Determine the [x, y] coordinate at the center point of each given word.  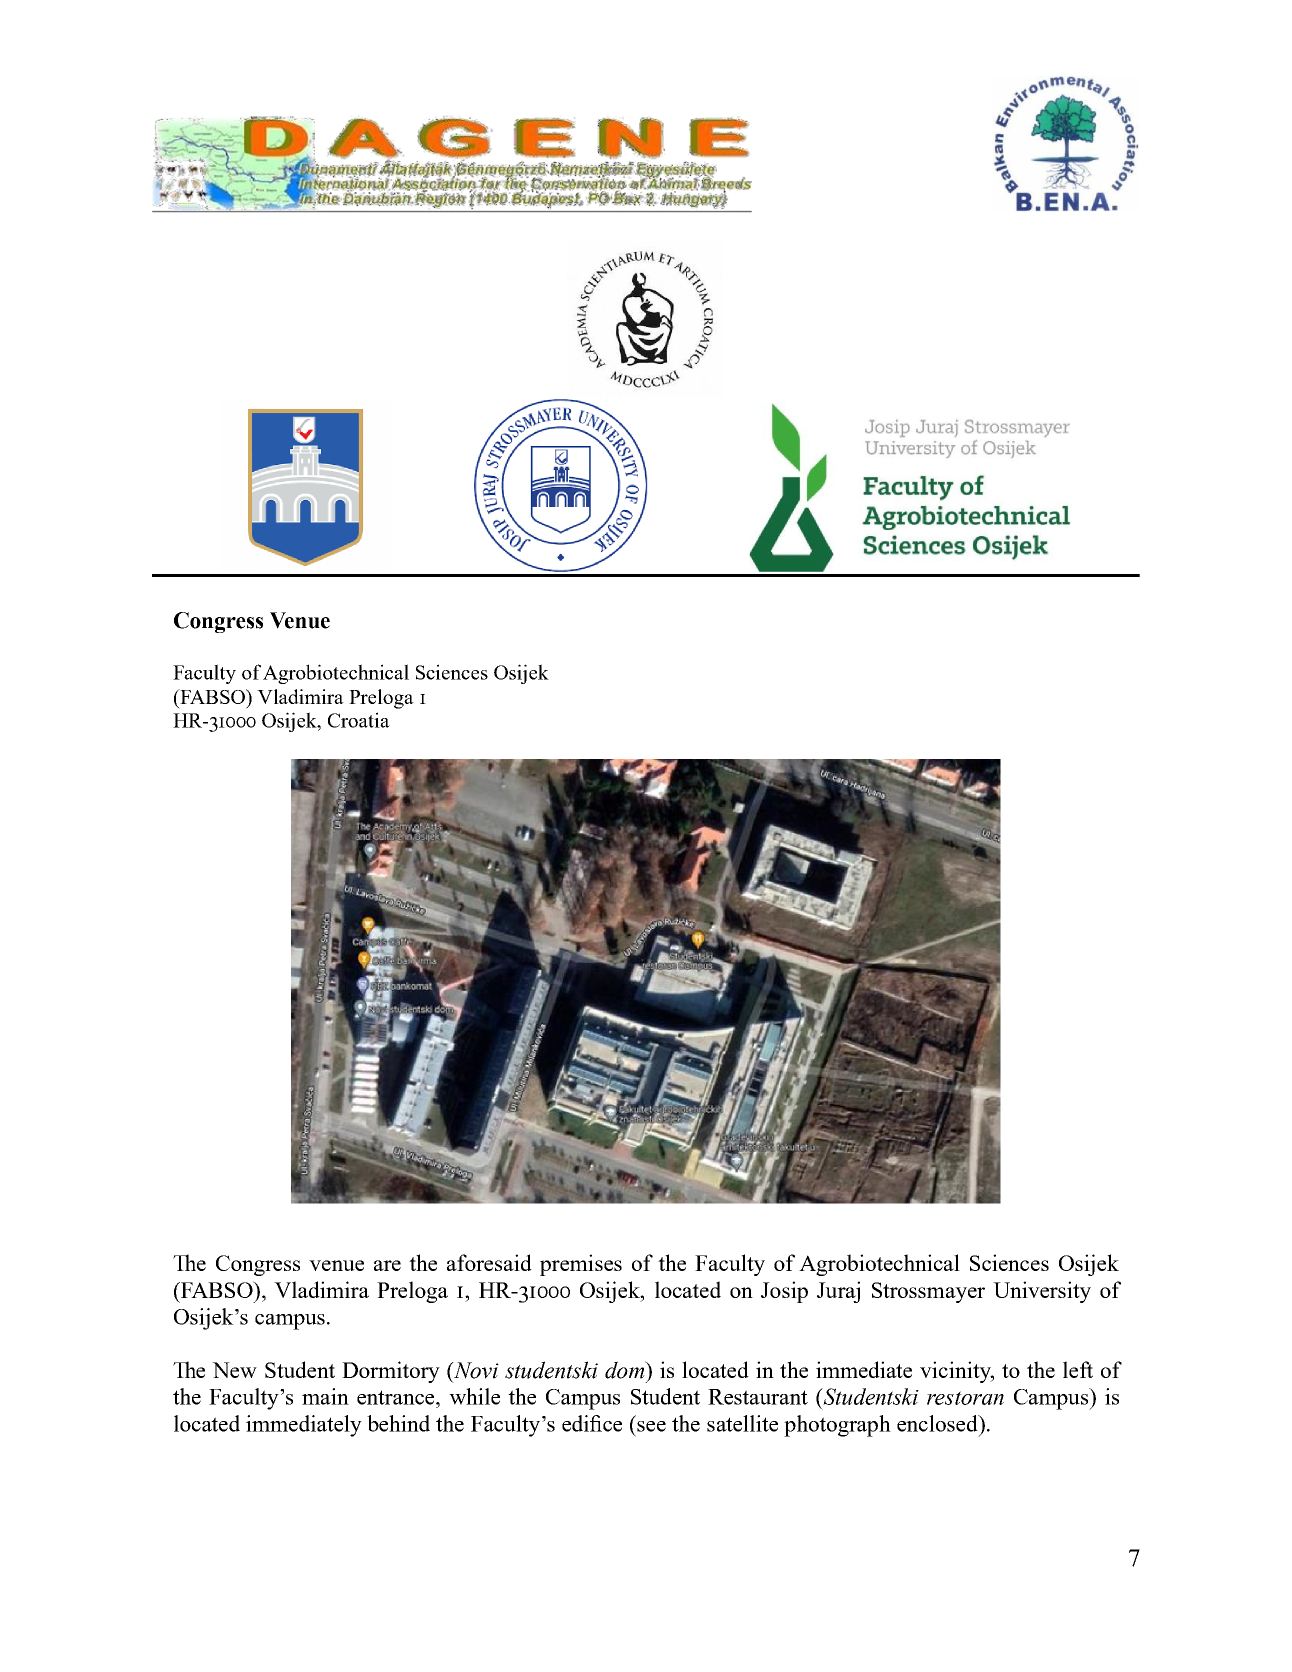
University [1042, 1292]
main [325, 1396]
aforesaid [489, 1262]
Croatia [359, 720]
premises [581, 1265]
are [387, 1265]
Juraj [838, 1292]
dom [626, 1370]
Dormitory [391, 1372]
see [651, 1426]
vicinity [957, 1372]
